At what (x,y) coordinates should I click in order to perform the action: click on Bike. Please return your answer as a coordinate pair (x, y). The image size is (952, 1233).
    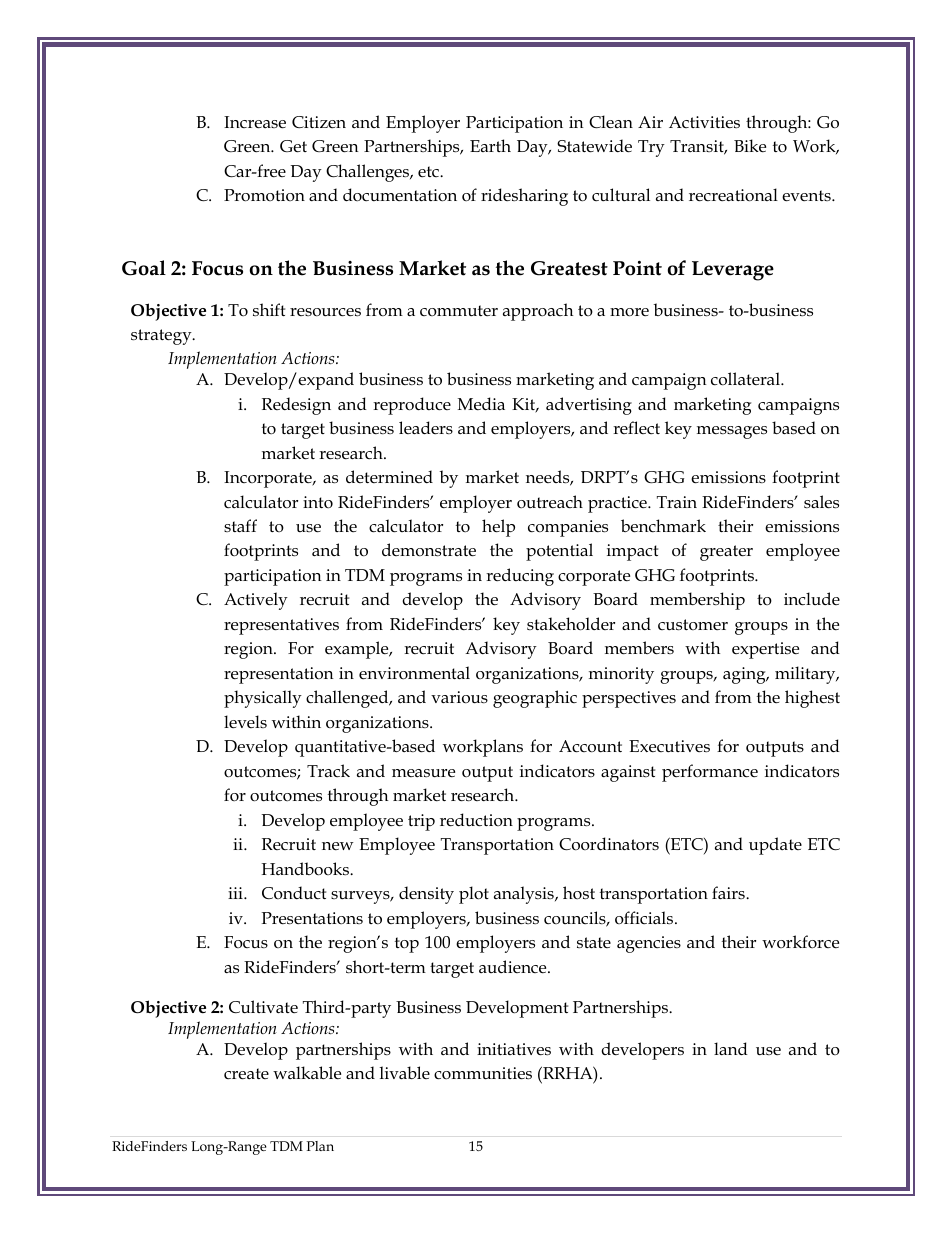
    Looking at the image, I should click on (750, 146).
